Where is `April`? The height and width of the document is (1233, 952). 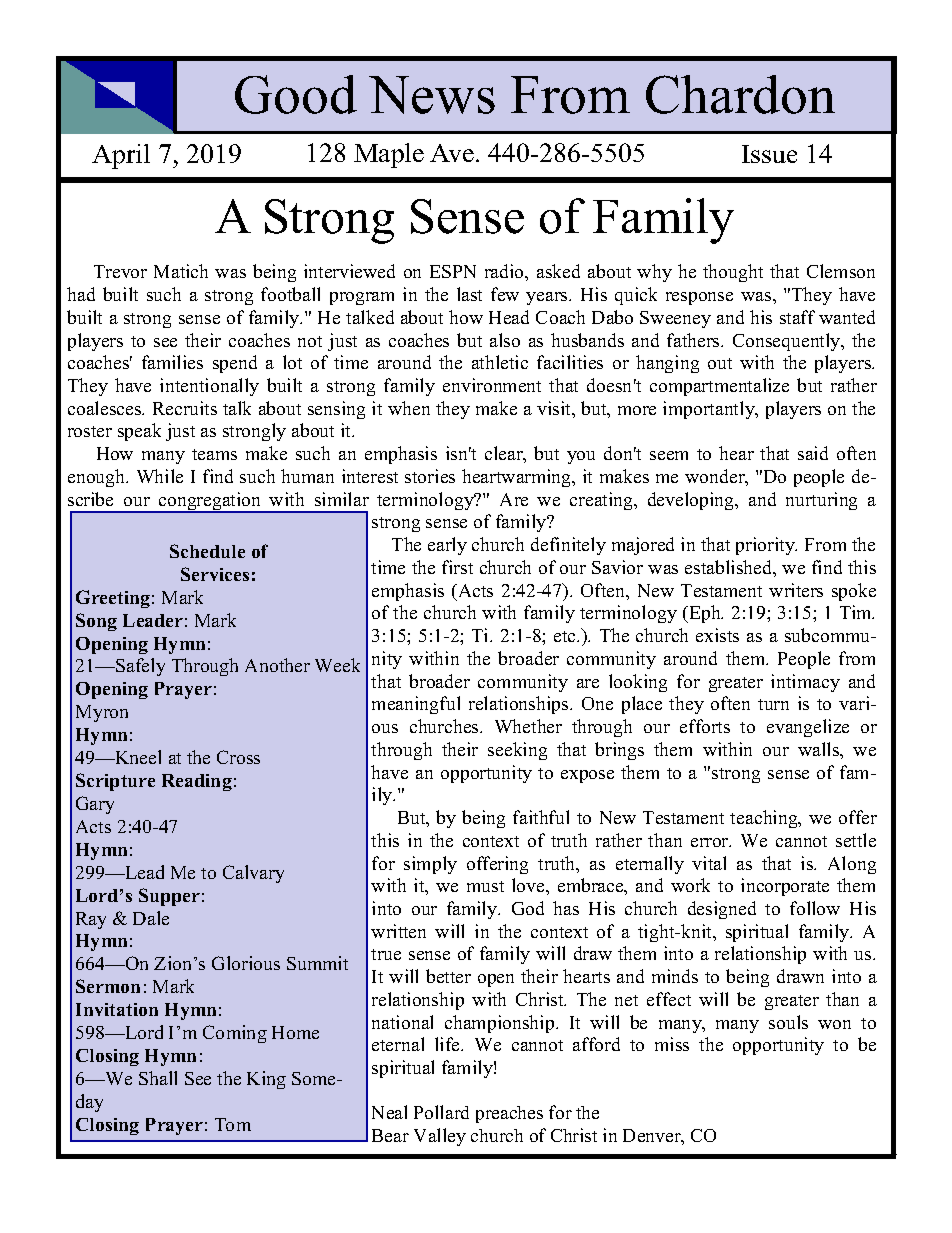 April is located at coordinates (121, 156).
